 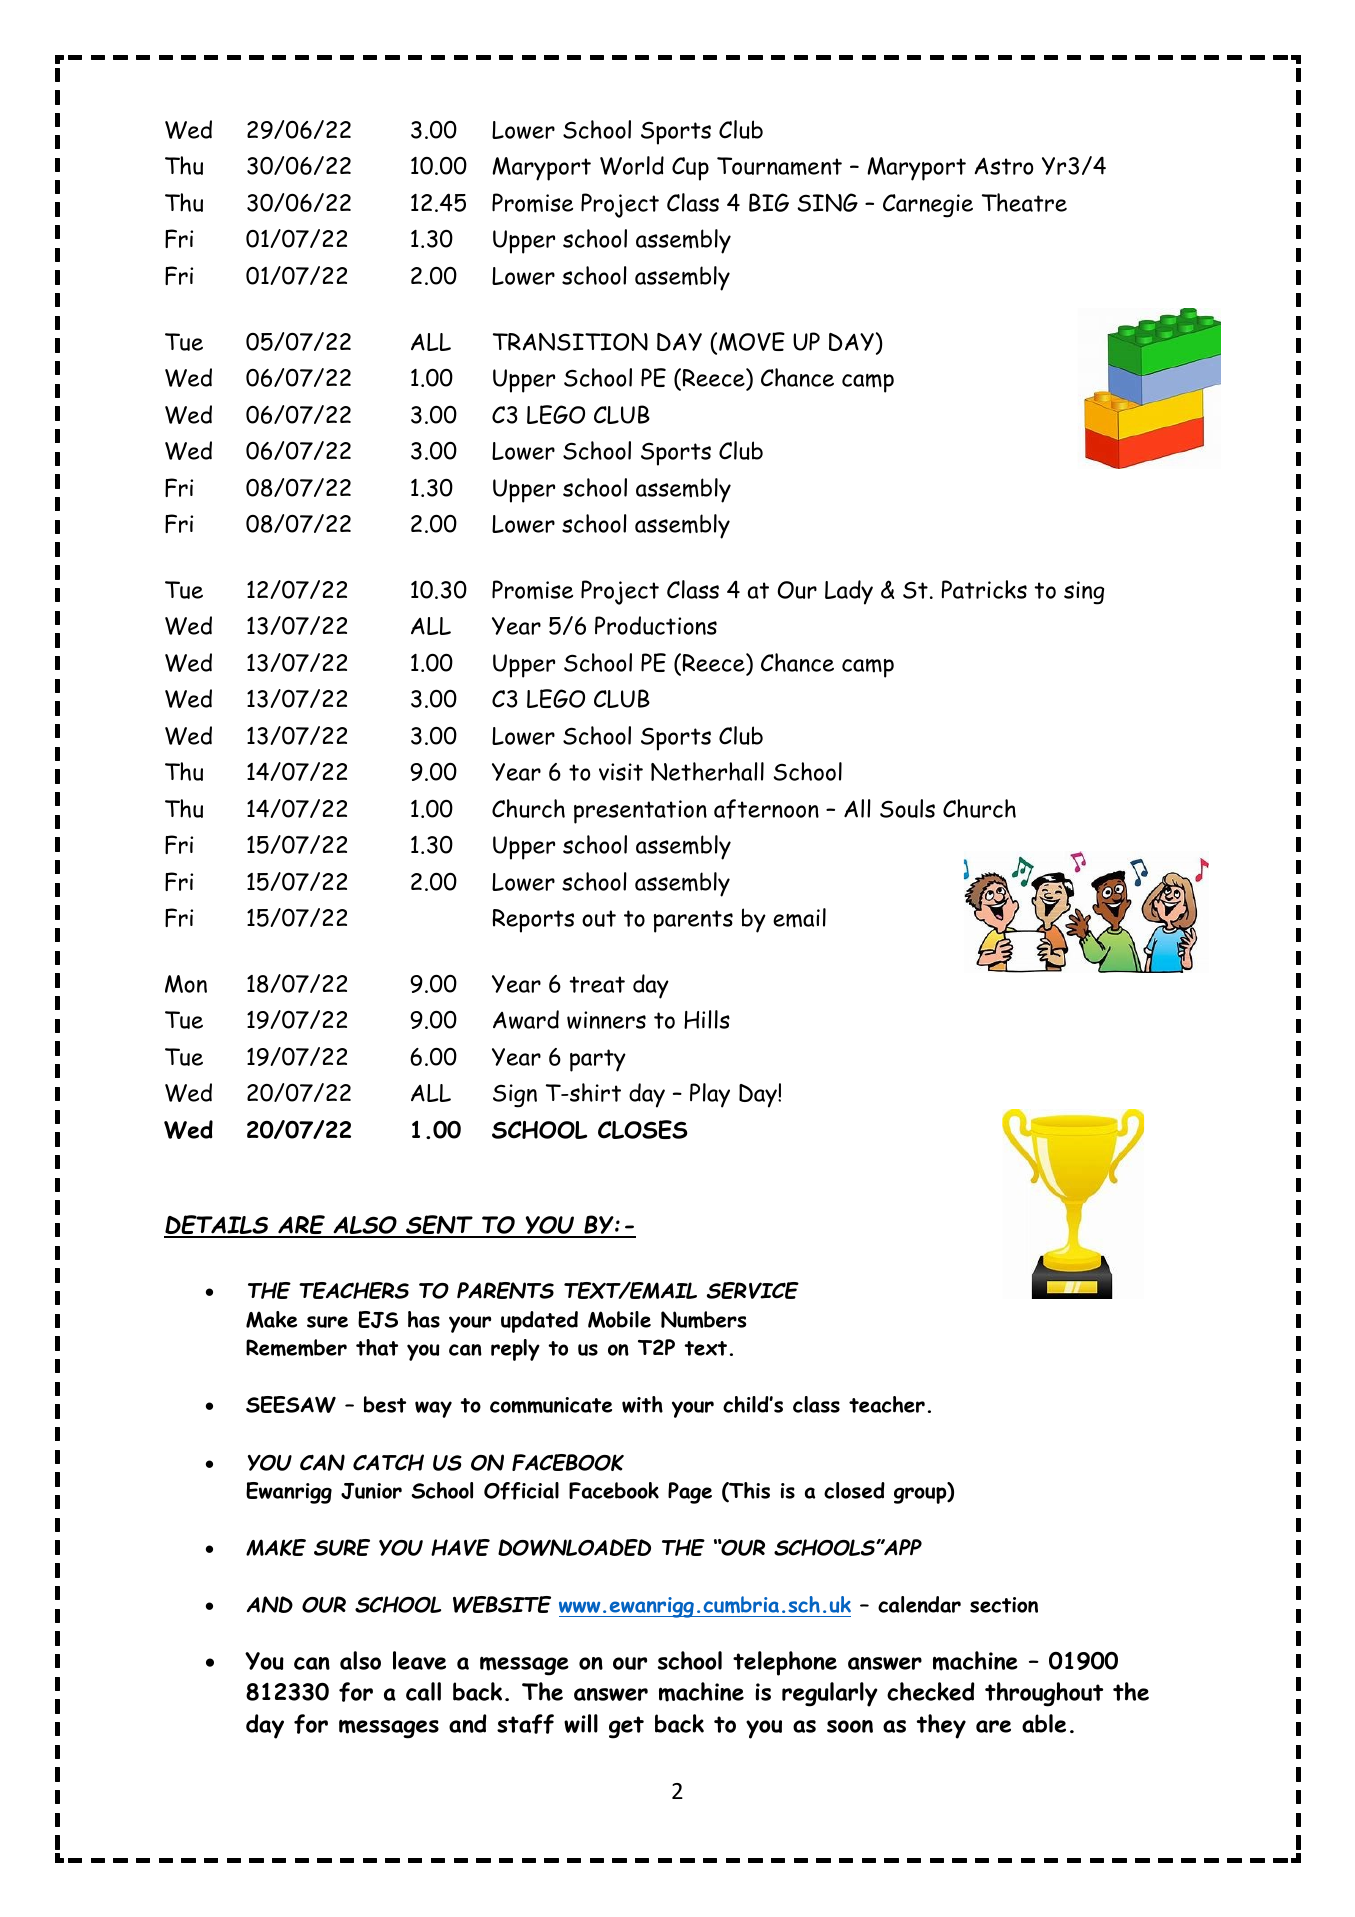 What do you see at coordinates (621, 772) in the document?
I see `visit` at bounding box center [621, 772].
